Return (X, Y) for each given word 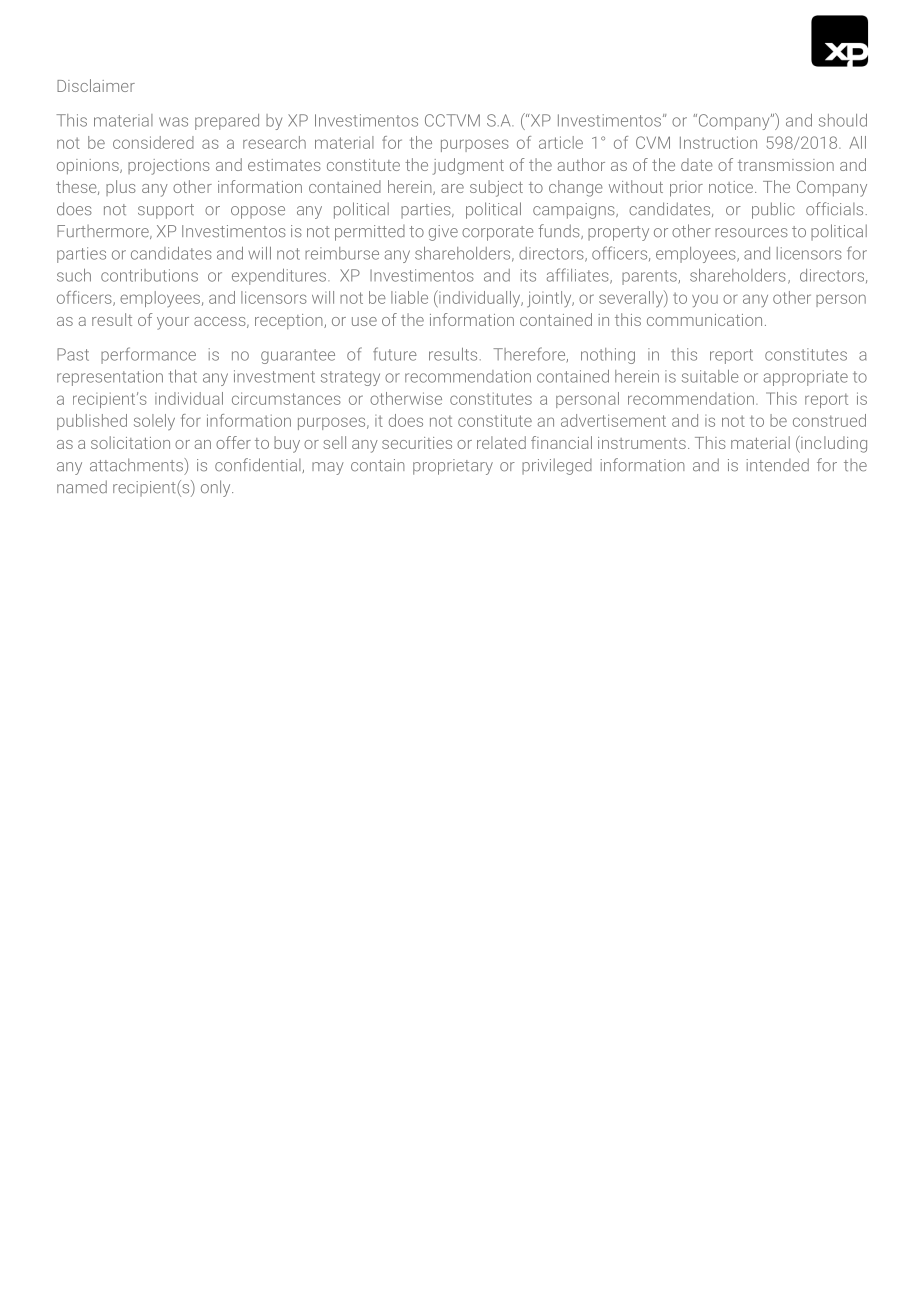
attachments (137, 465)
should (843, 120)
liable (409, 297)
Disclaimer (96, 85)
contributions (149, 275)
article (561, 142)
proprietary (453, 467)
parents (650, 277)
